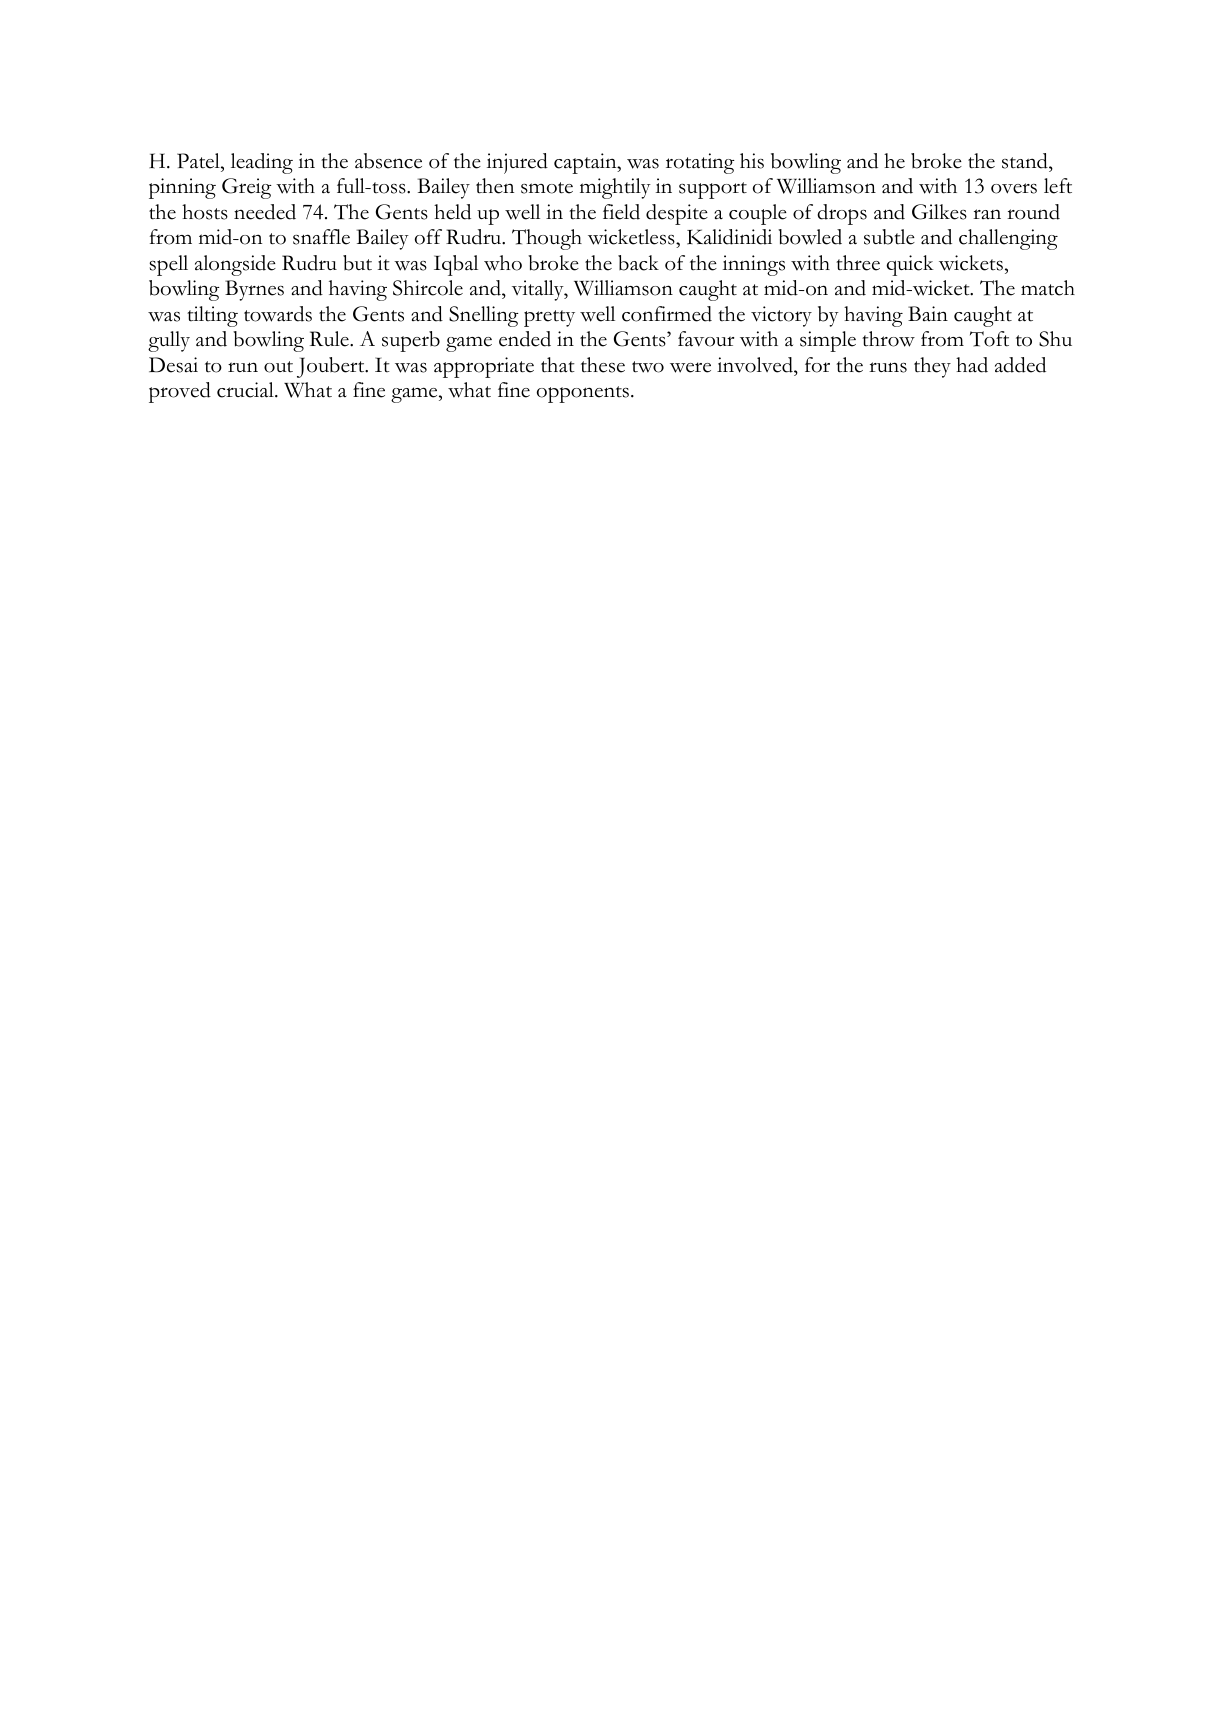  What do you see at coordinates (262, 163) in the screenshot?
I see `leading` at bounding box center [262, 163].
